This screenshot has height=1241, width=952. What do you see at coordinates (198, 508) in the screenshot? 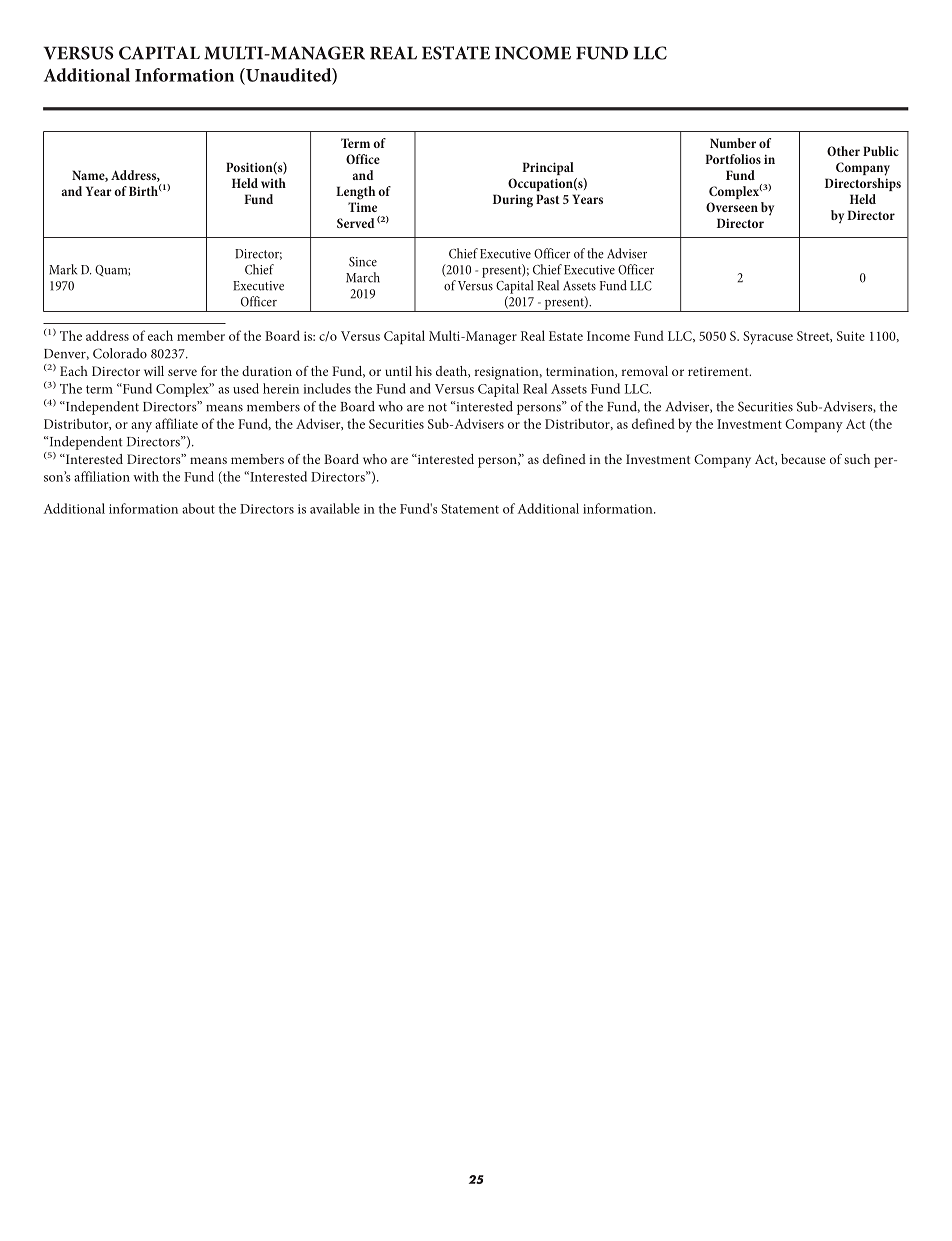
I see `about` at bounding box center [198, 508].
